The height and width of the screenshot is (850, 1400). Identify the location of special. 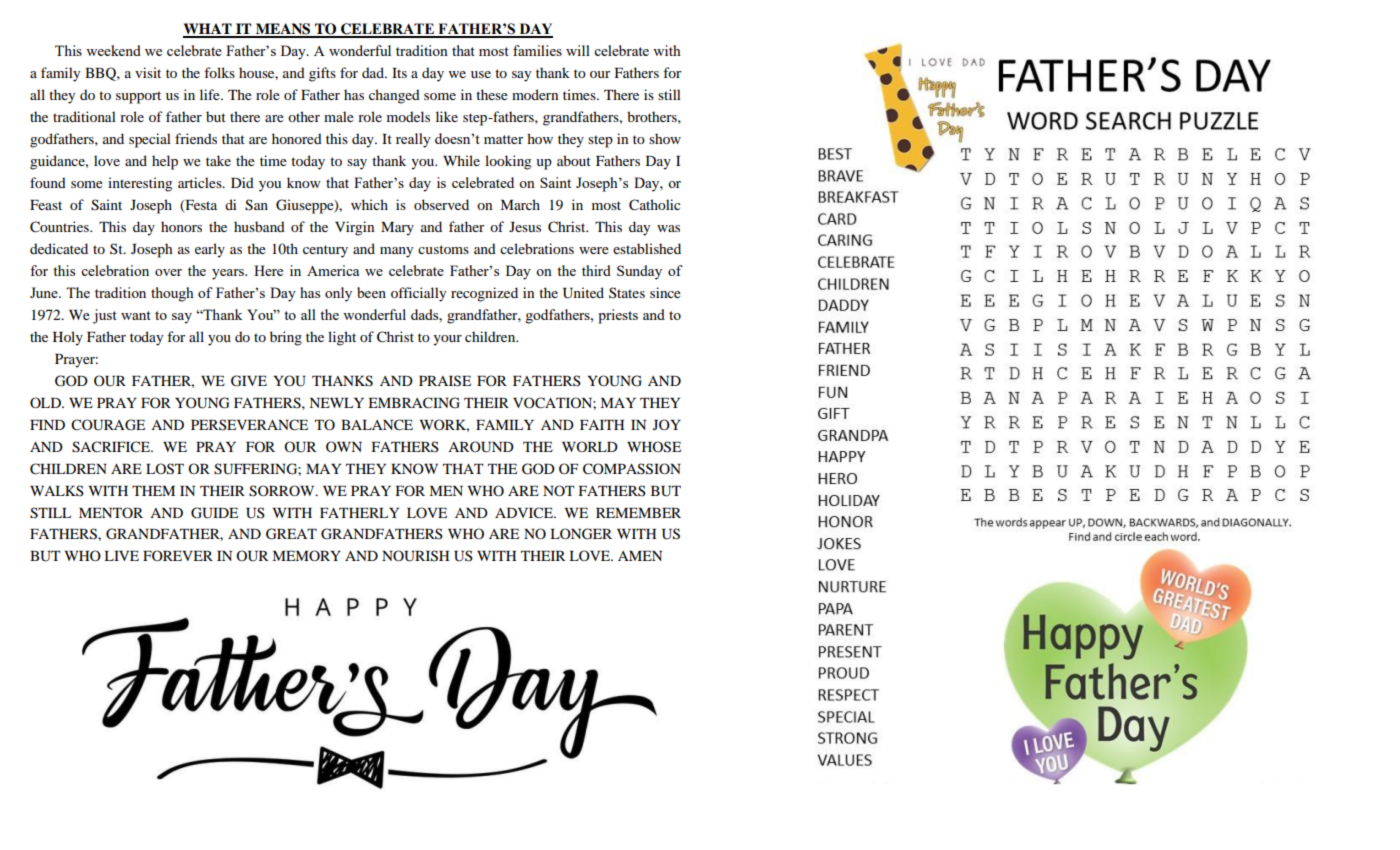
(150, 140).
